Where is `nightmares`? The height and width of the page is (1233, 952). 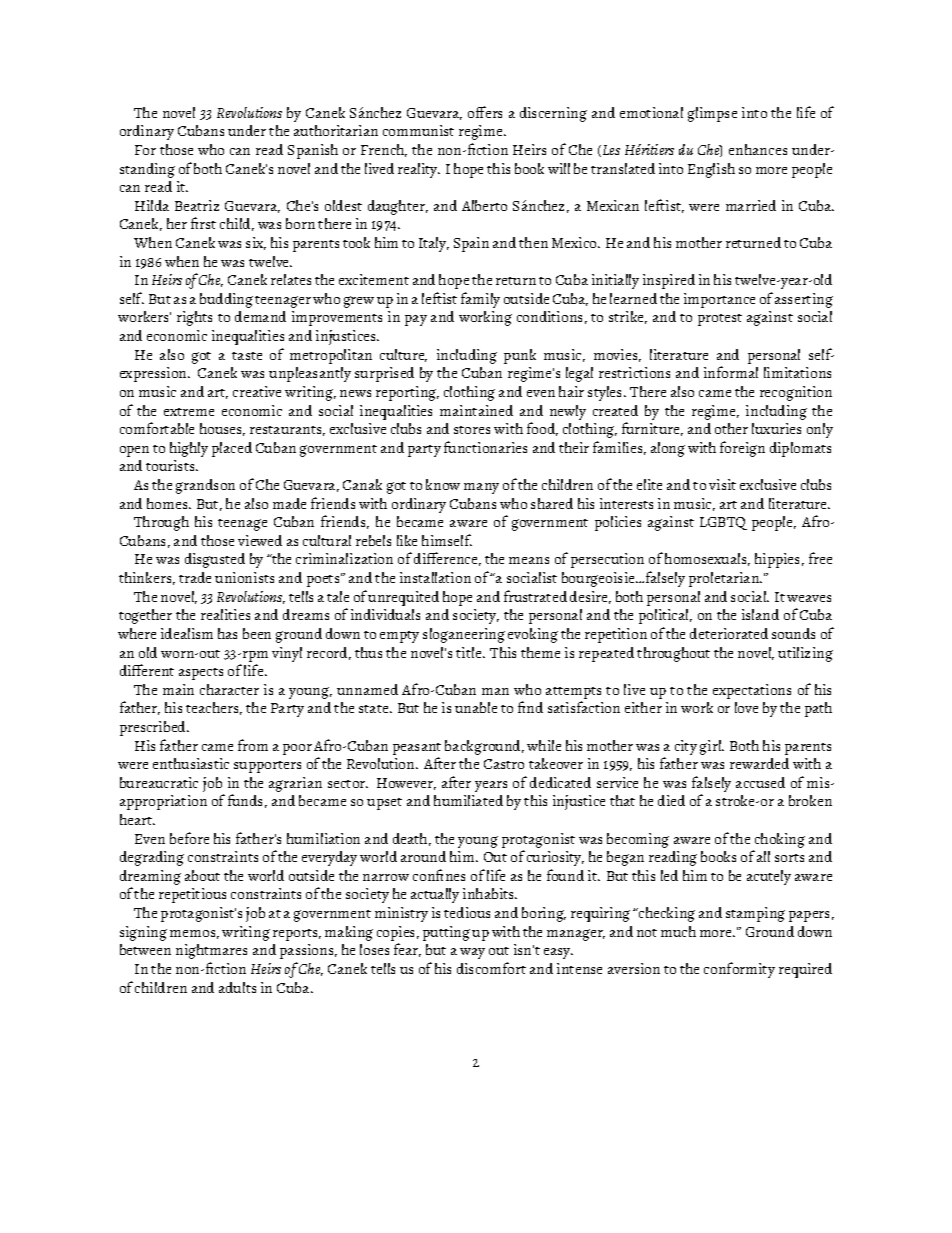
nightmares is located at coordinates (211, 951).
